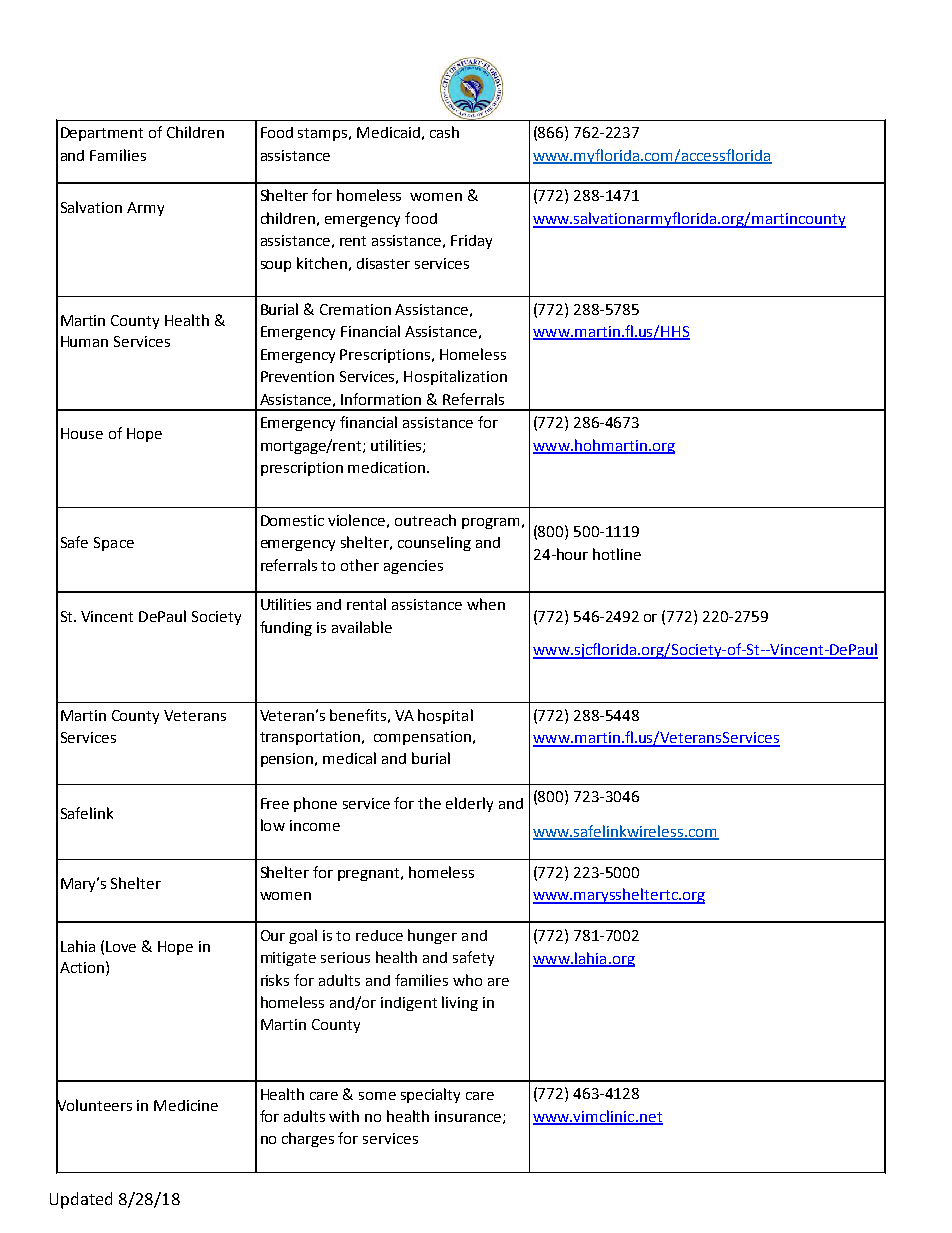 This screenshot has height=1233, width=952. What do you see at coordinates (81, 1200) in the screenshot?
I see `Updated` at bounding box center [81, 1200].
